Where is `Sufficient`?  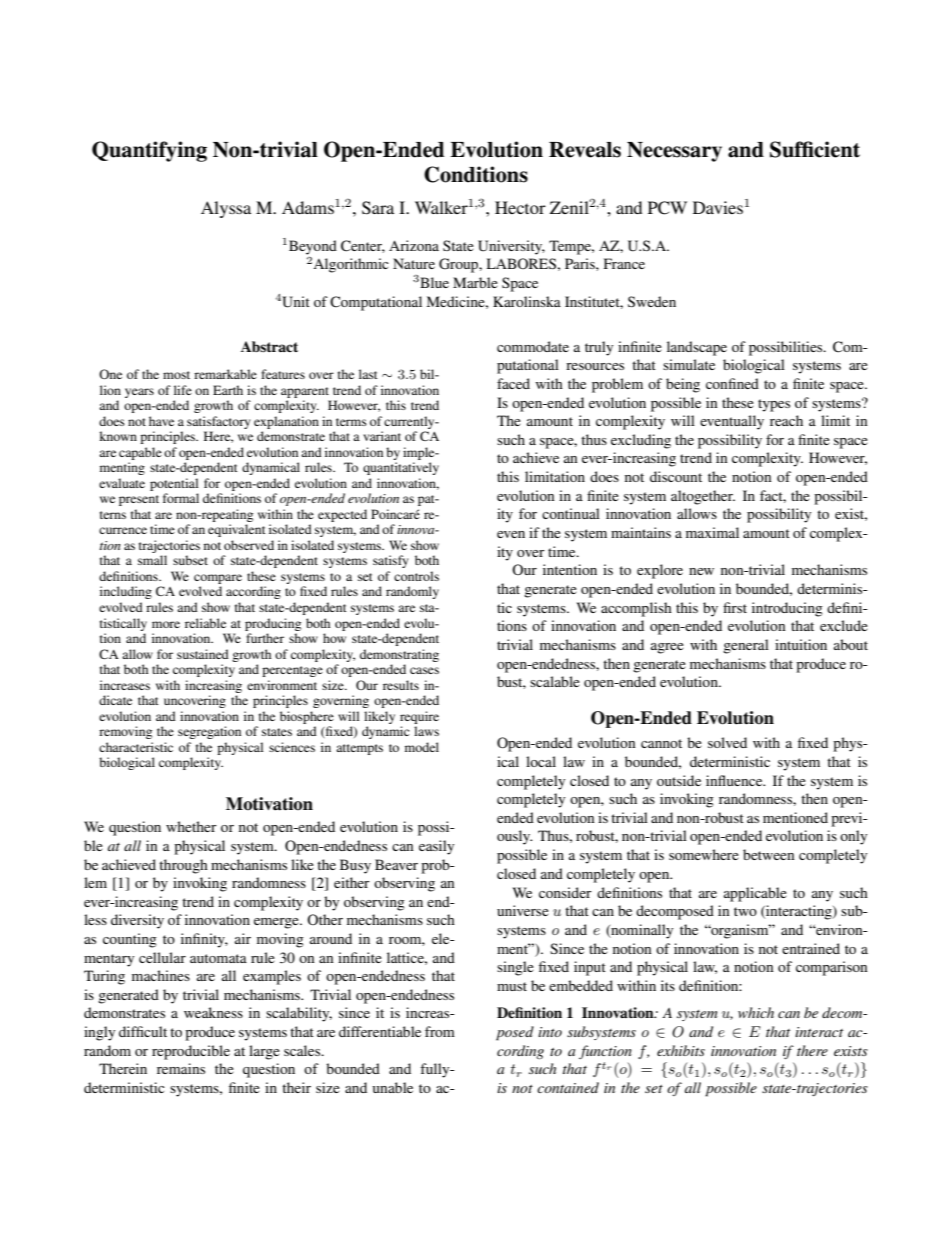 Sufficient is located at coordinates (815, 149).
